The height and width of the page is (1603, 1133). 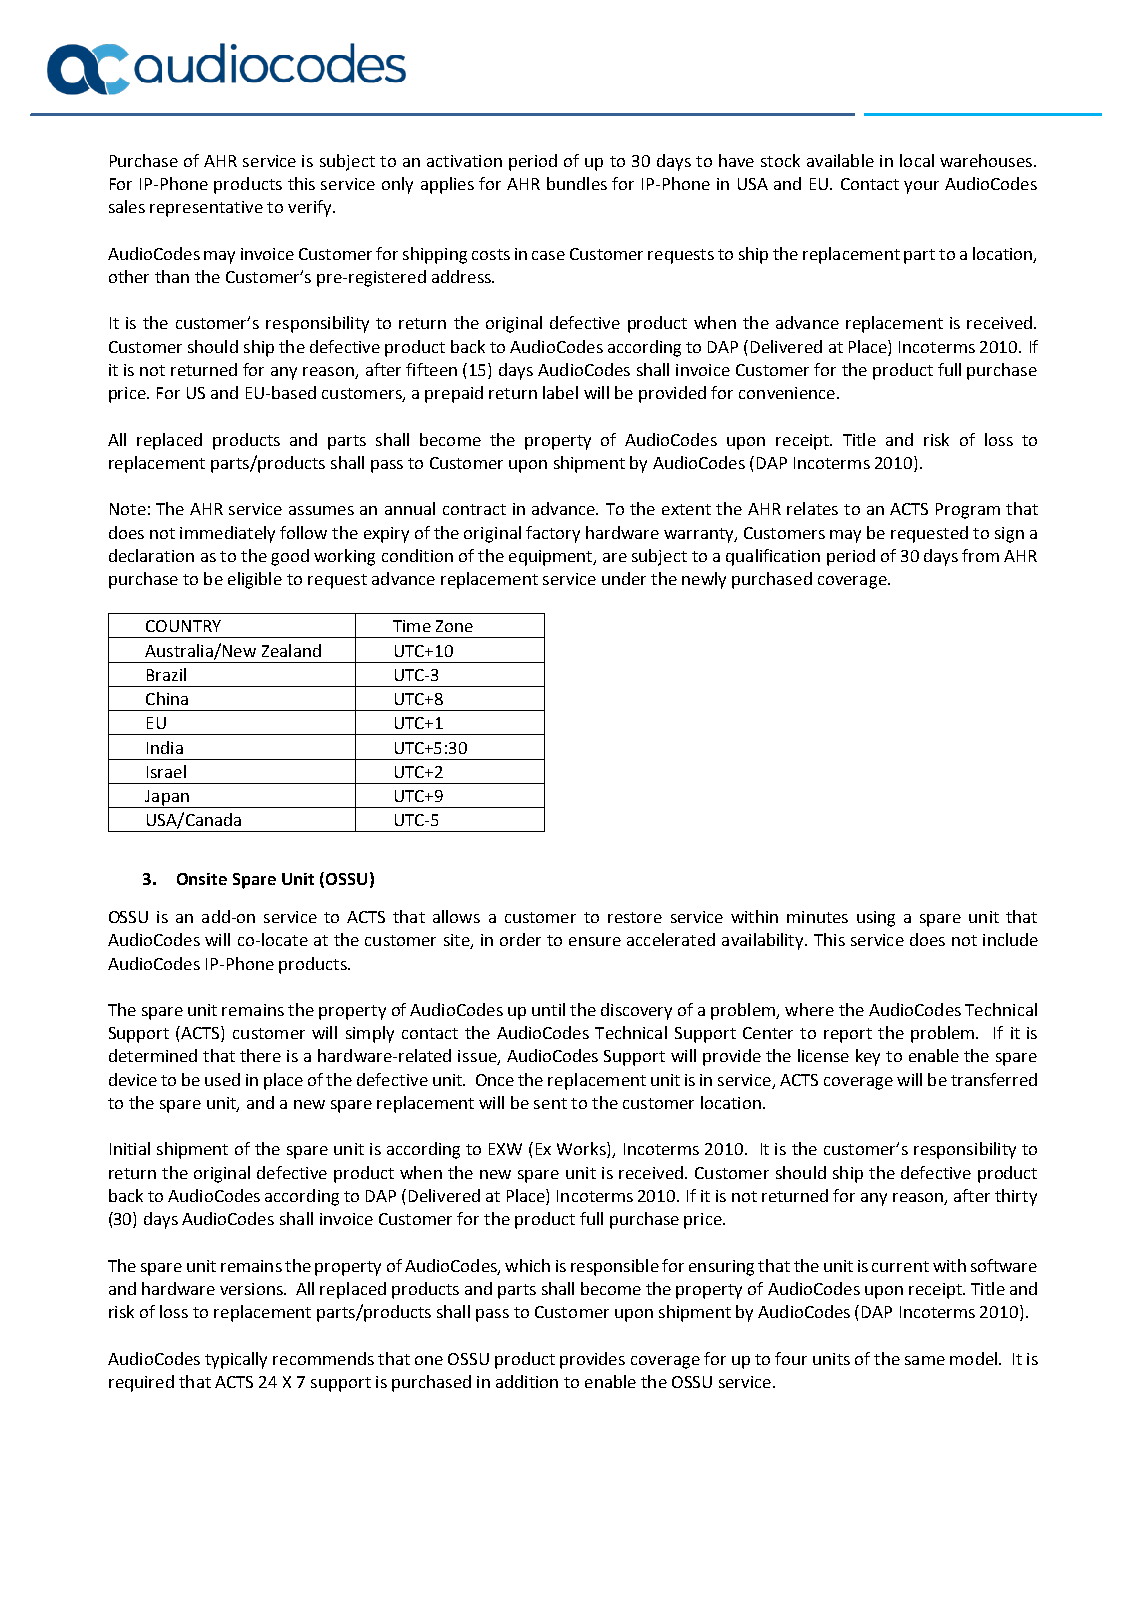 What do you see at coordinates (311, 208) in the page?
I see `verify` at bounding box center [311, 208].
